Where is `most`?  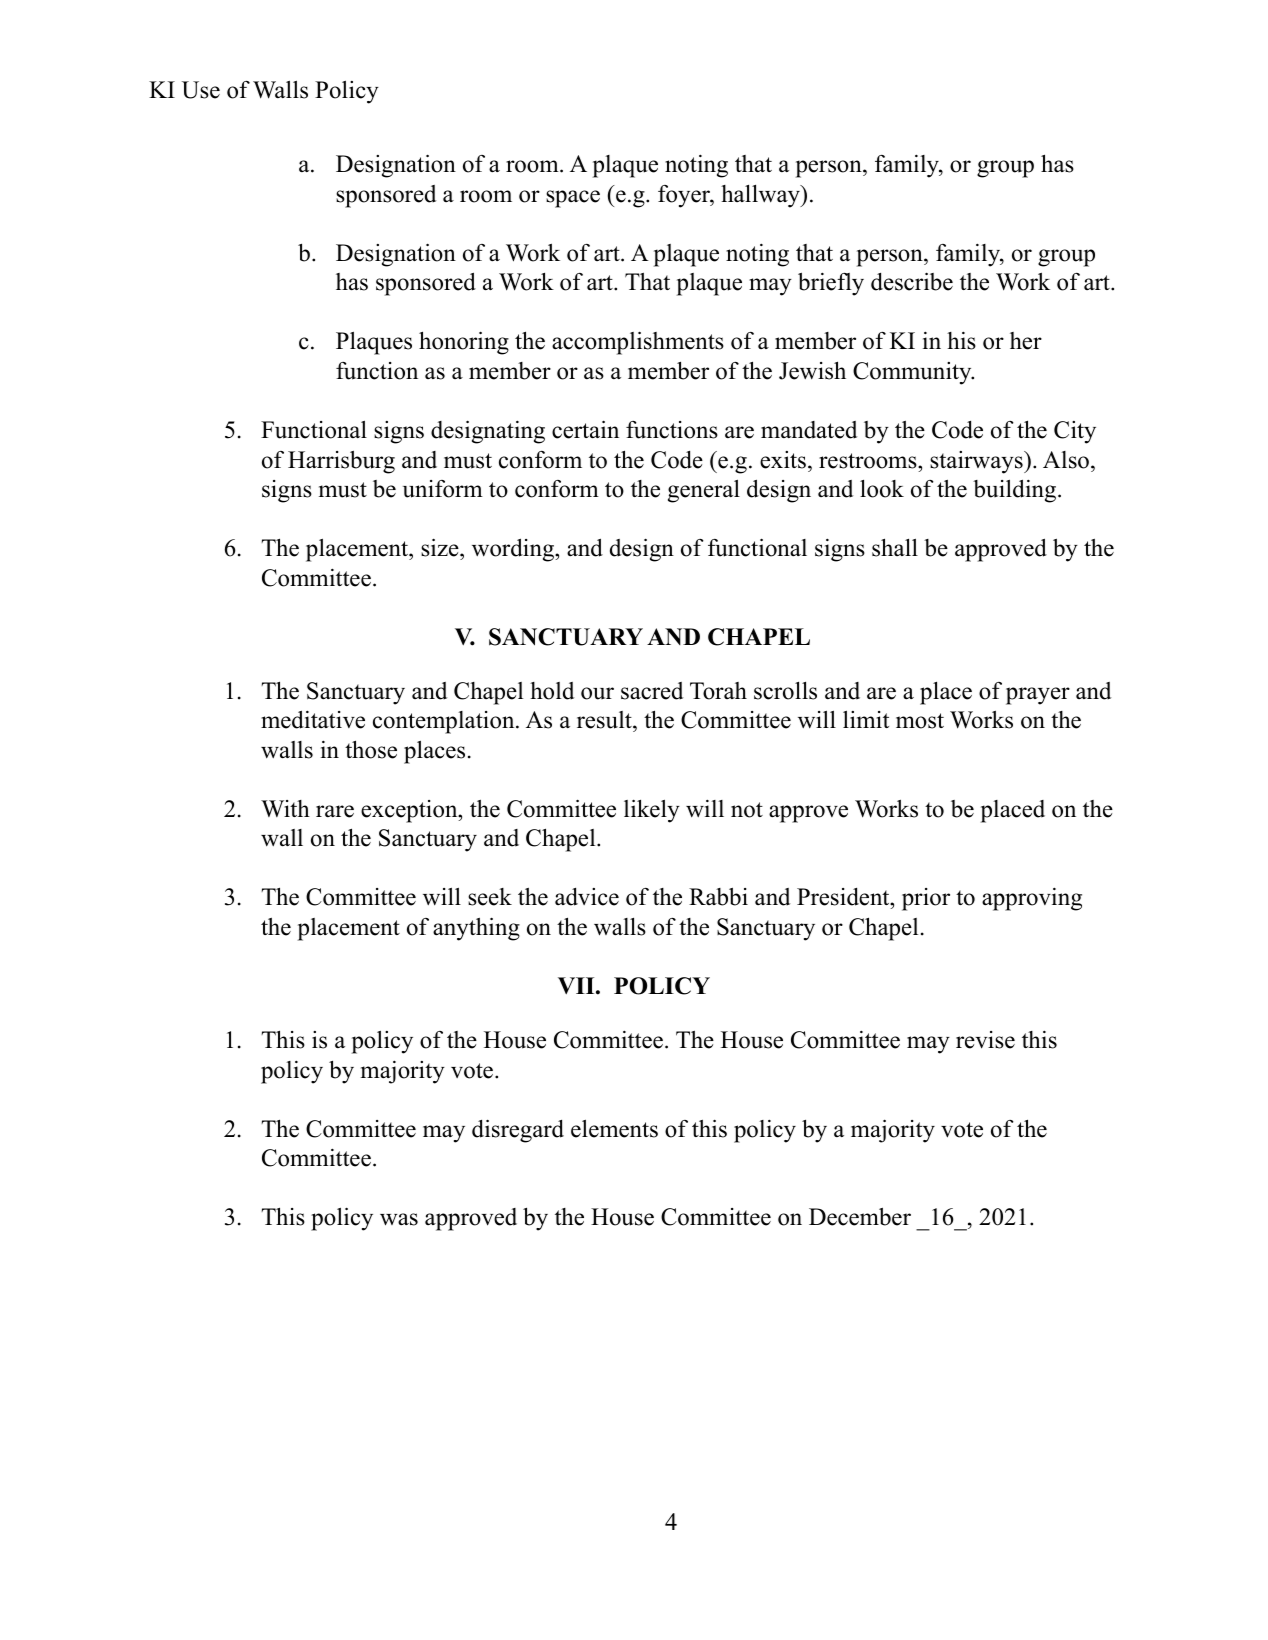 most is located at coordinates (920, 721).
